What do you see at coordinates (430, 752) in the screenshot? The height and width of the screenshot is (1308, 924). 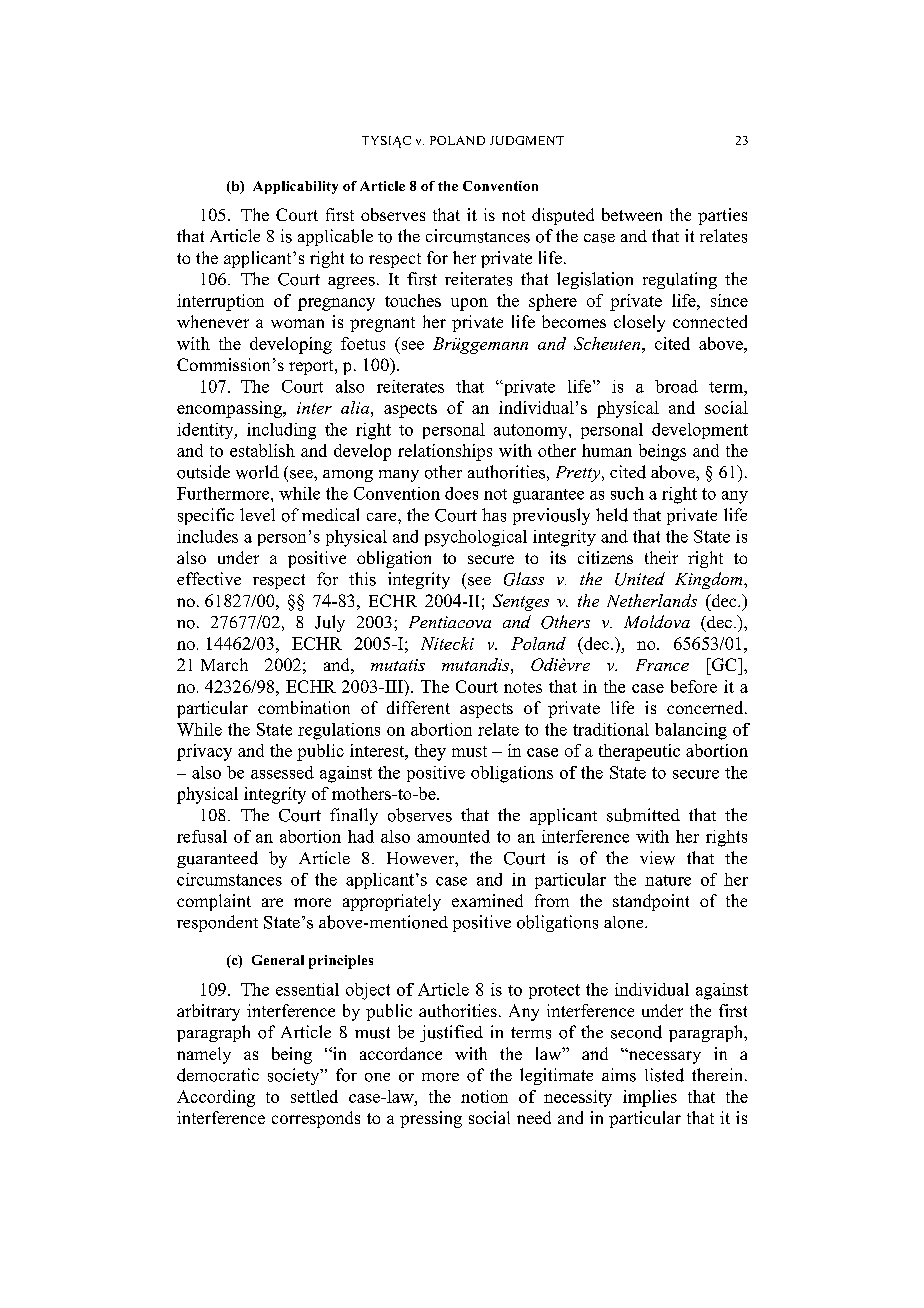 I see `they` at bounding box center [430, 752].
